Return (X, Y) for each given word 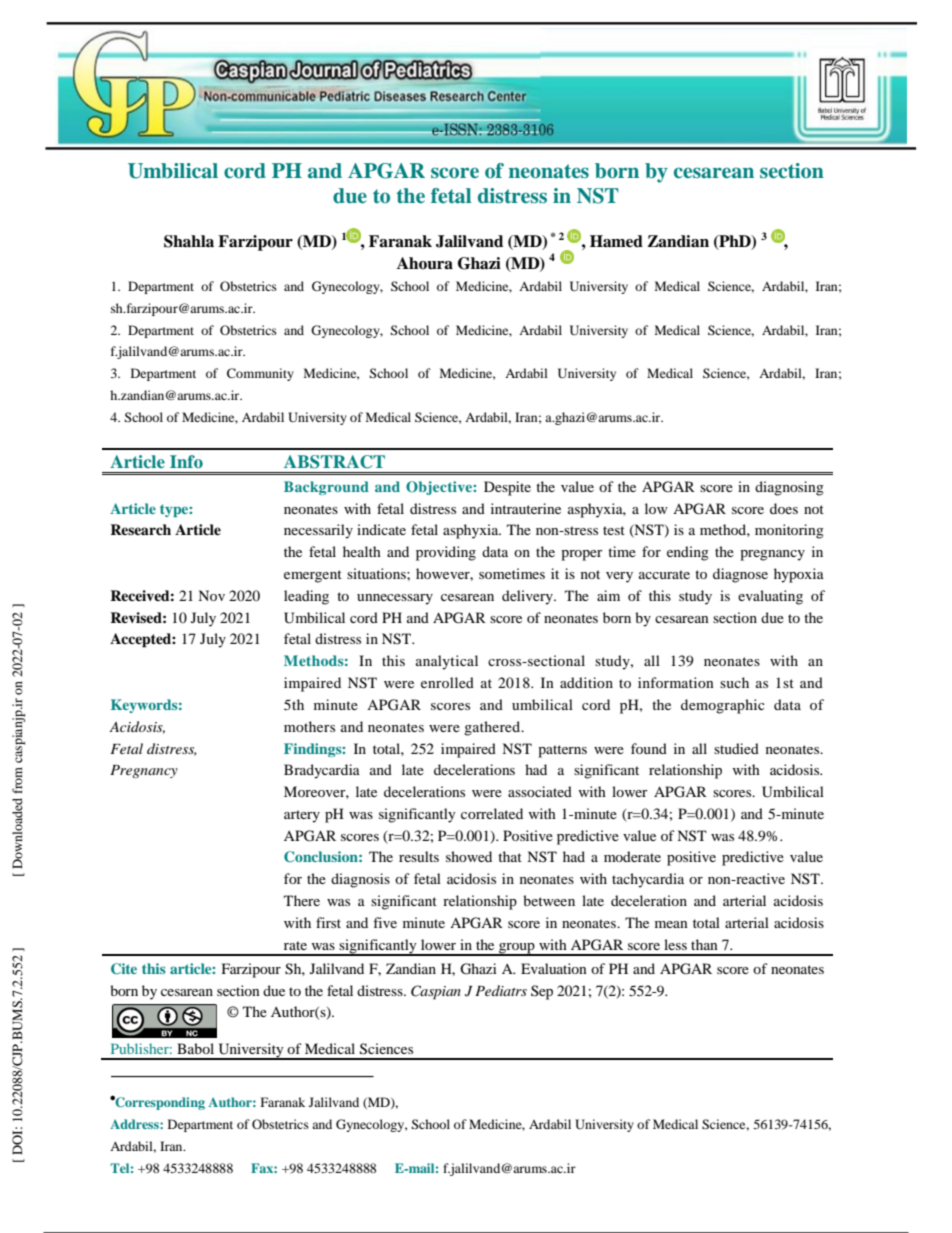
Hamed (616, 241)
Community (260, 374)
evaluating (770, 597)
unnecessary (395, 599)
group (517, 949)
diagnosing (789, 488)
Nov (211, 595)
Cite (124, 969)
